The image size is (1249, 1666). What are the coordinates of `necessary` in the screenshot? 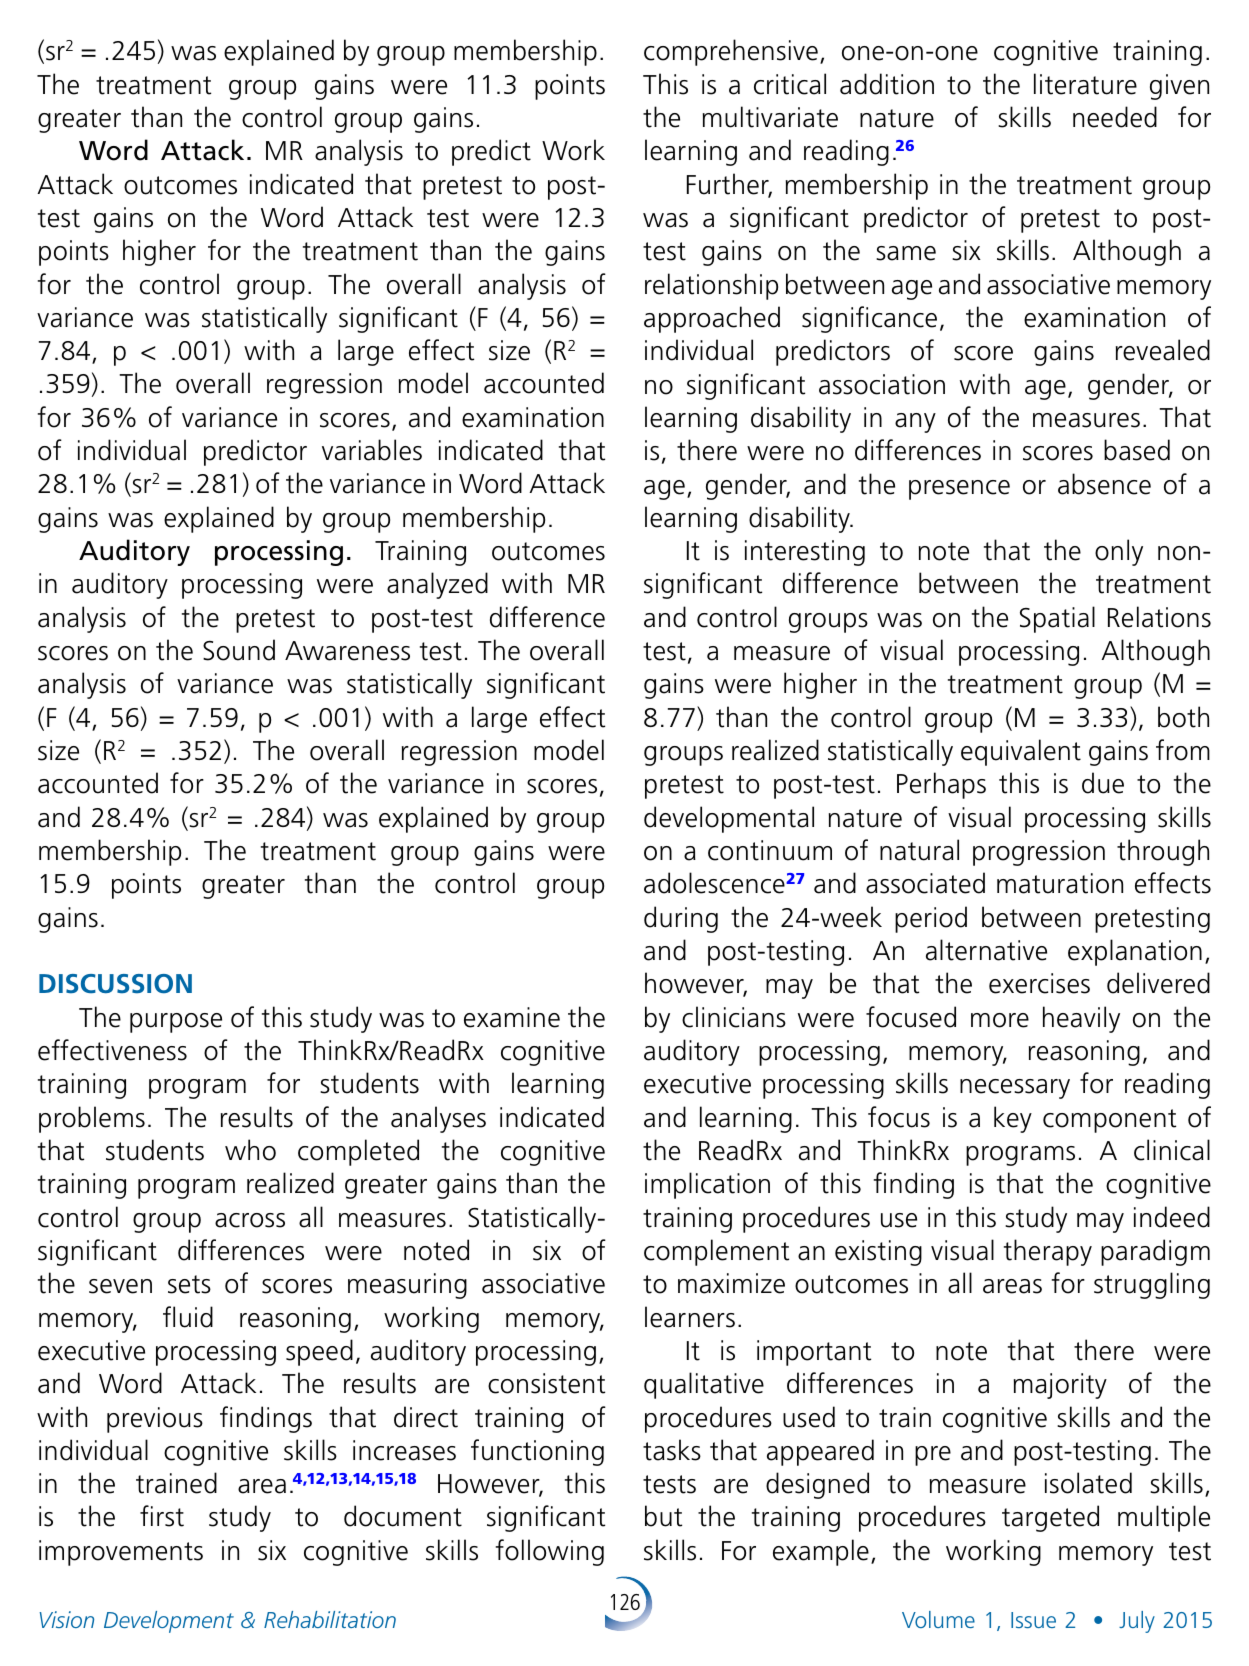 It's located at (1015, 1089).
